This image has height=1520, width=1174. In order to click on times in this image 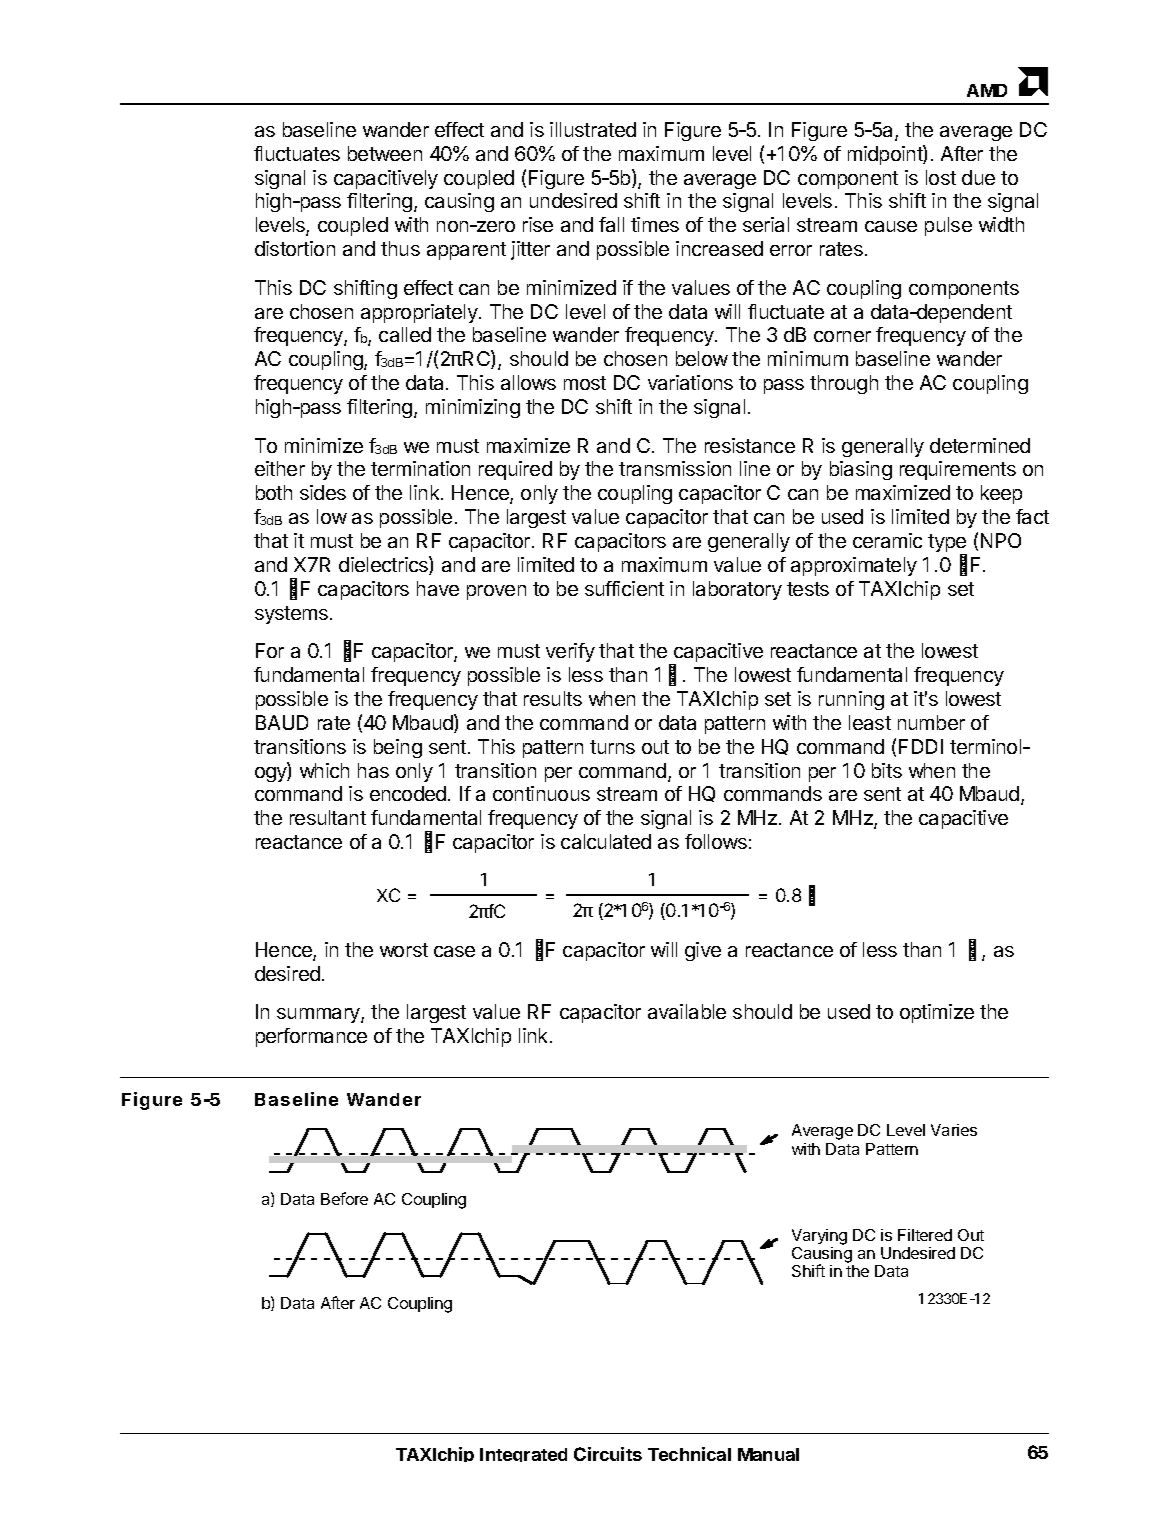, I will do `click(655, 224)`.
